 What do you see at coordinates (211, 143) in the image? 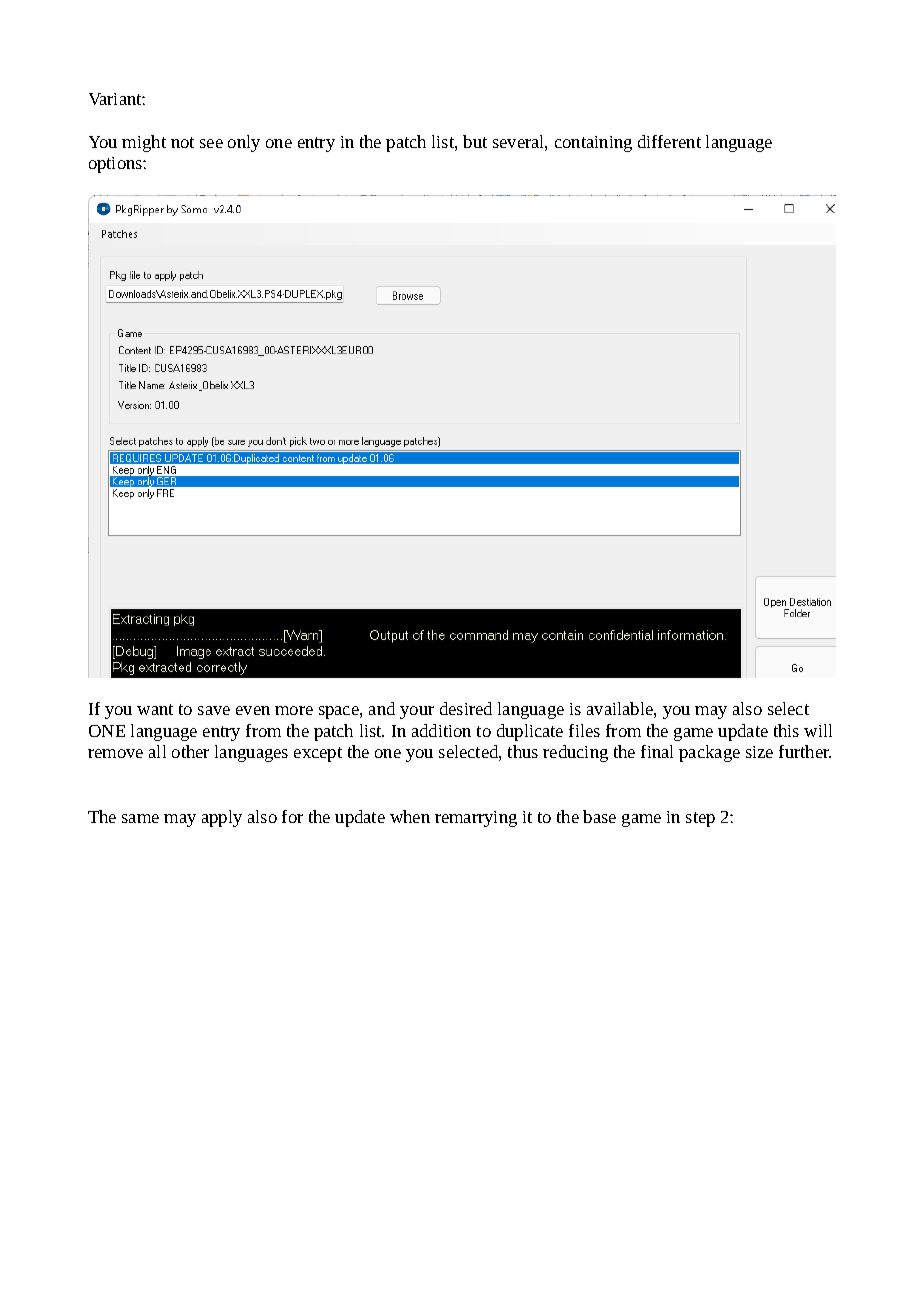
I see `see` at bounding box center [211, 143].
